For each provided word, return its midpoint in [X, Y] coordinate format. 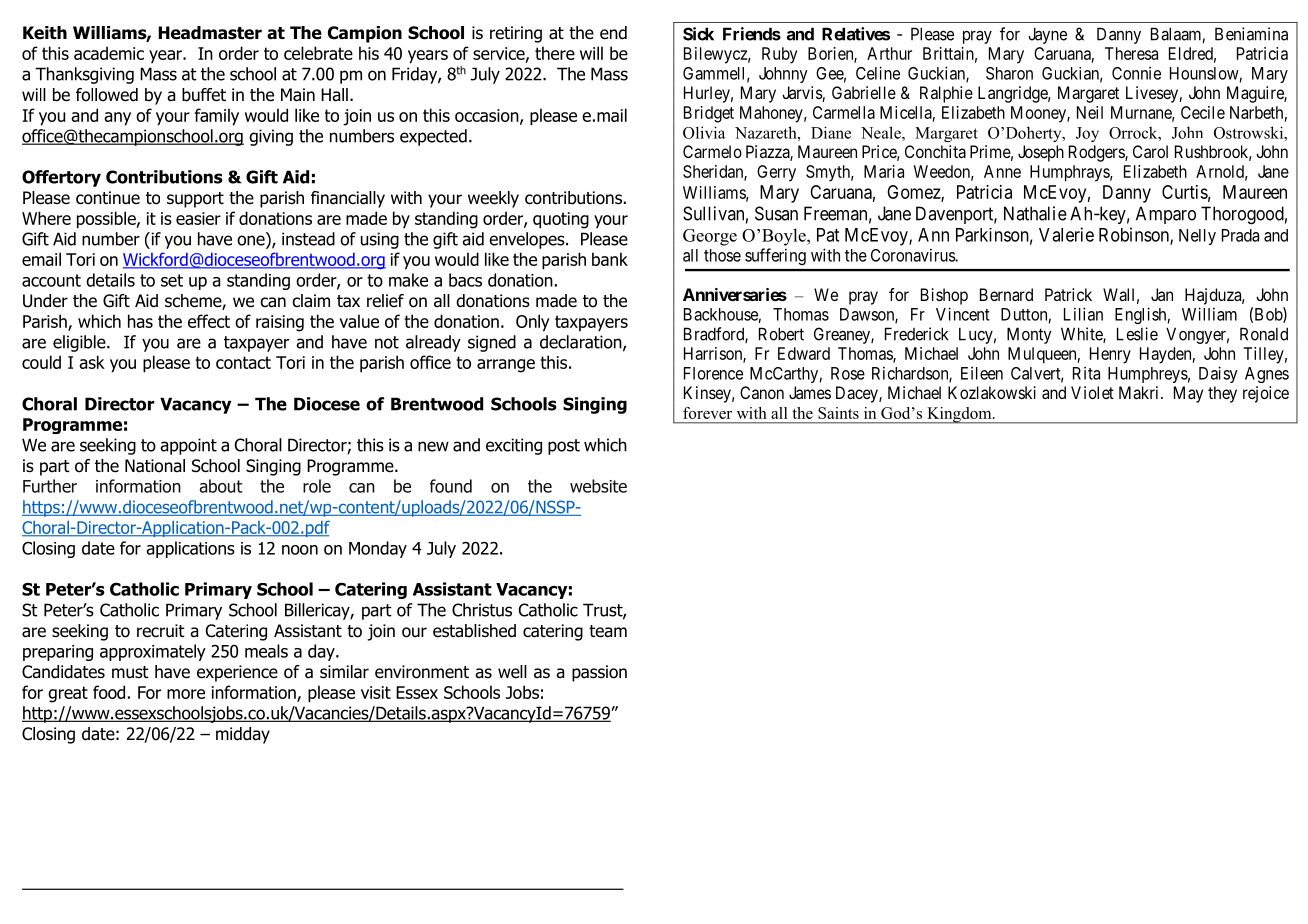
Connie [1136, 73]
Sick [698, 34]
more [186, 694]
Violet [1092, 392]
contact [243, 362]
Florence [713, 373]
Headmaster [210, 33]
